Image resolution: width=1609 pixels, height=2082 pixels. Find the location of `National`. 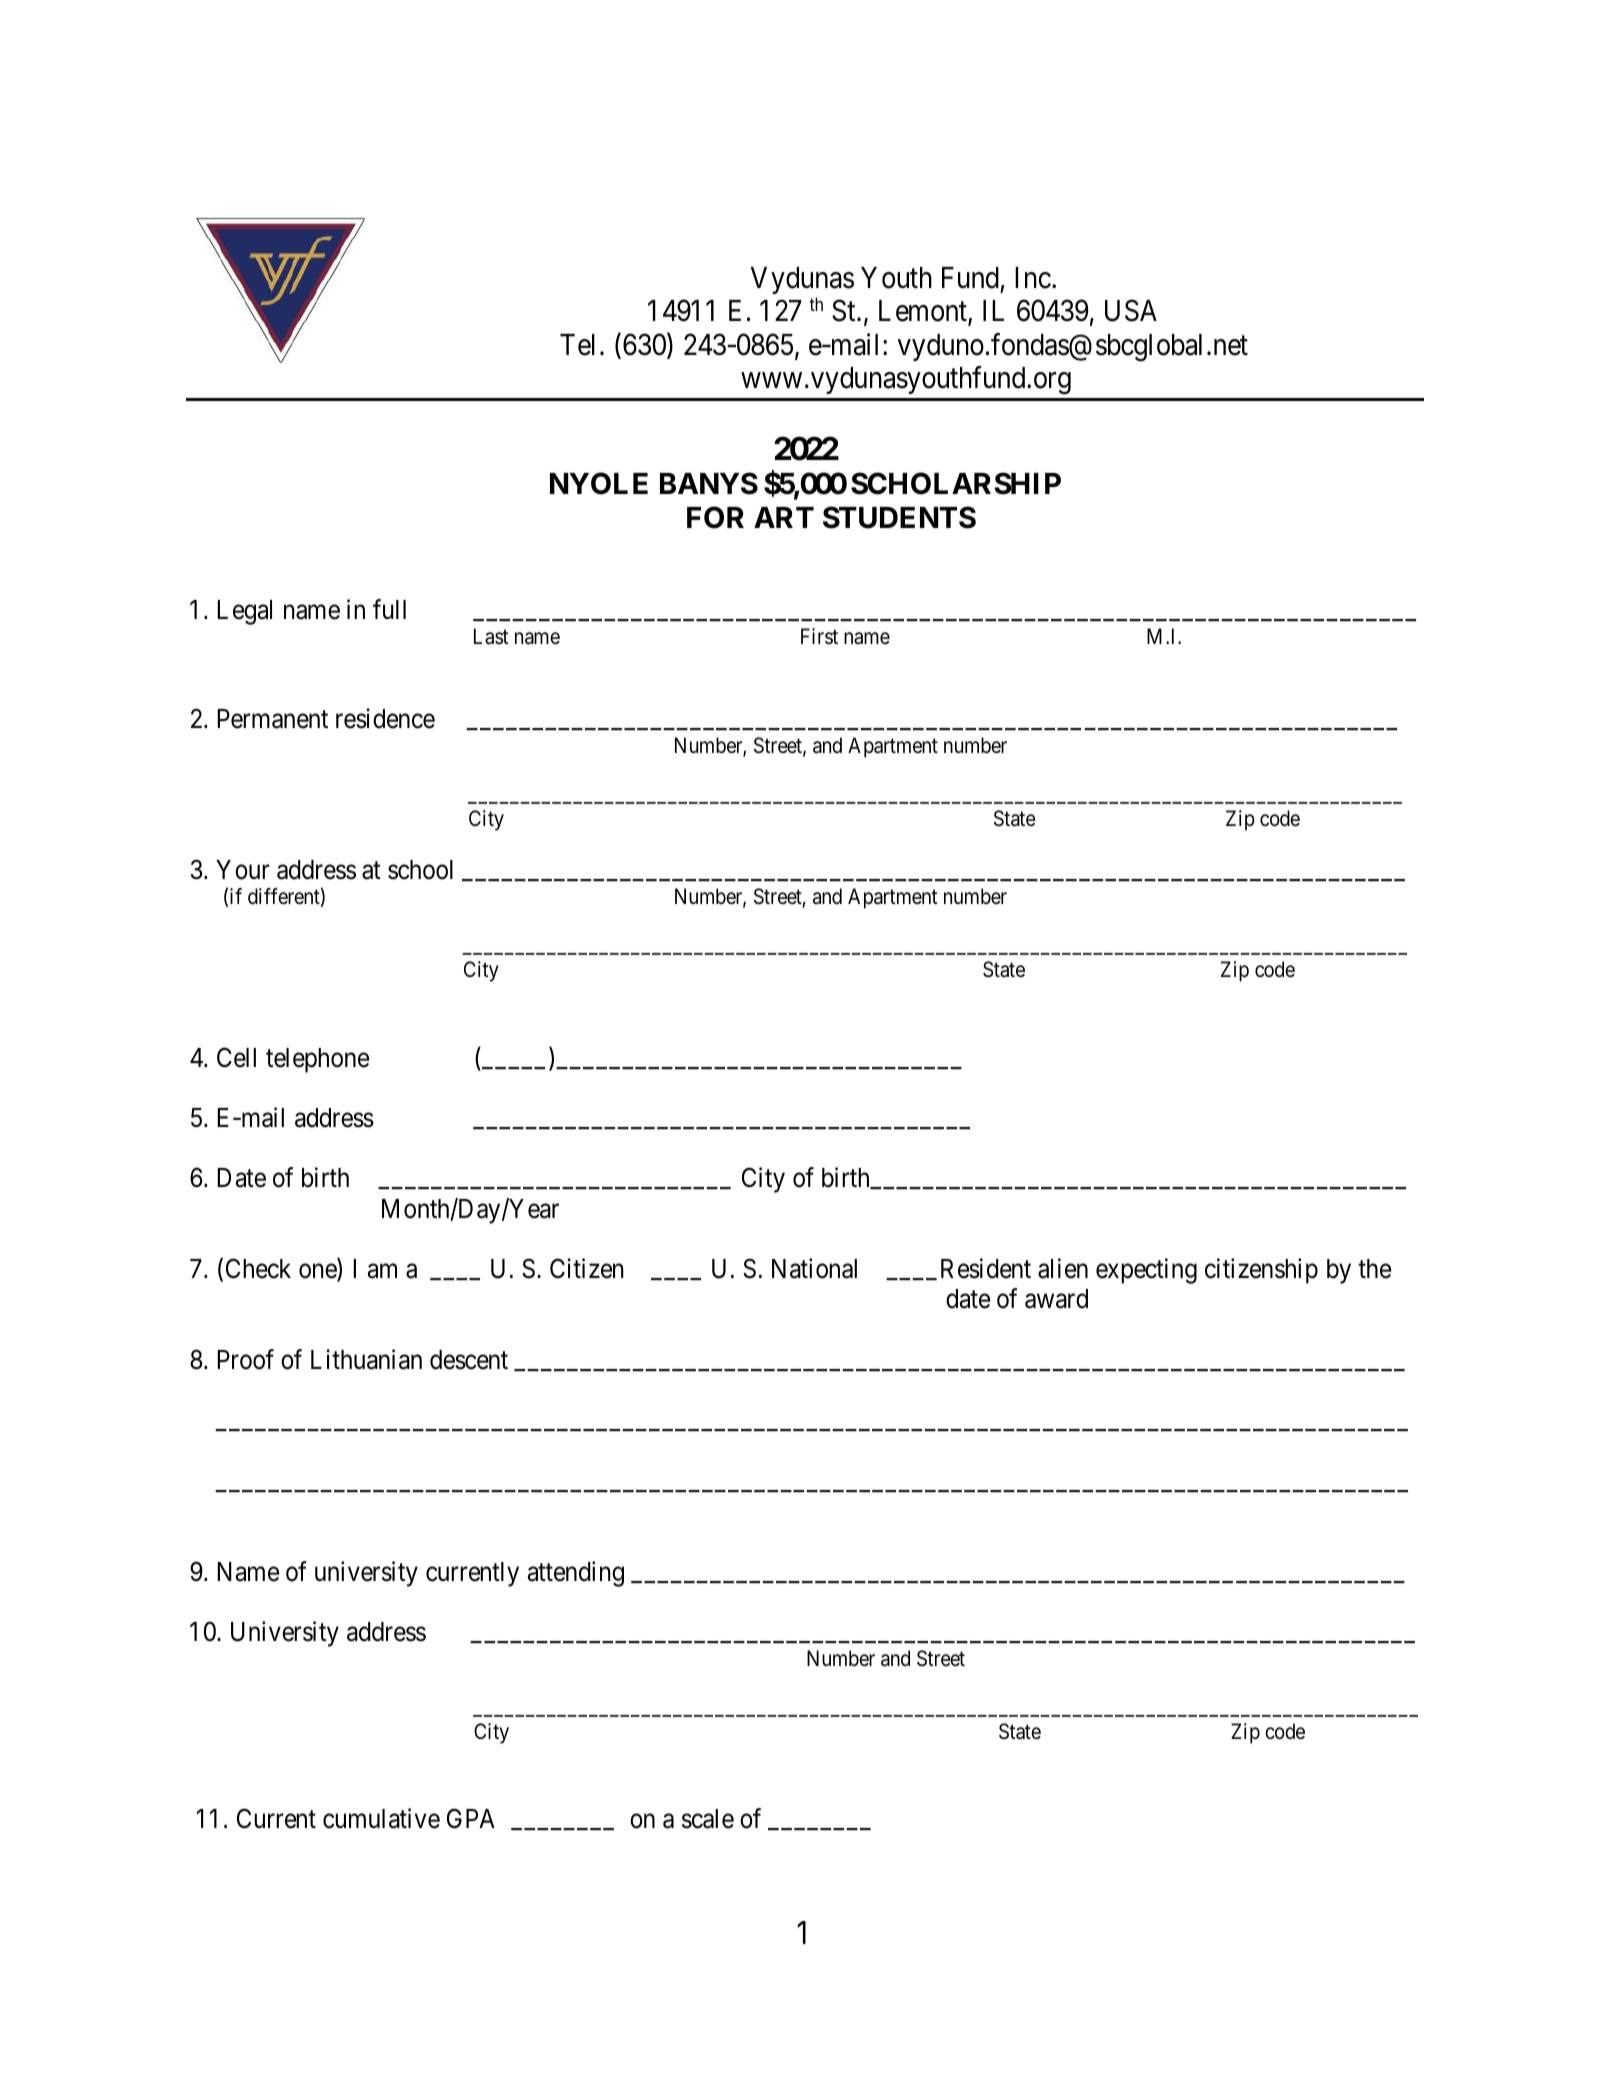

National is located at coordinates (814, 1268).
